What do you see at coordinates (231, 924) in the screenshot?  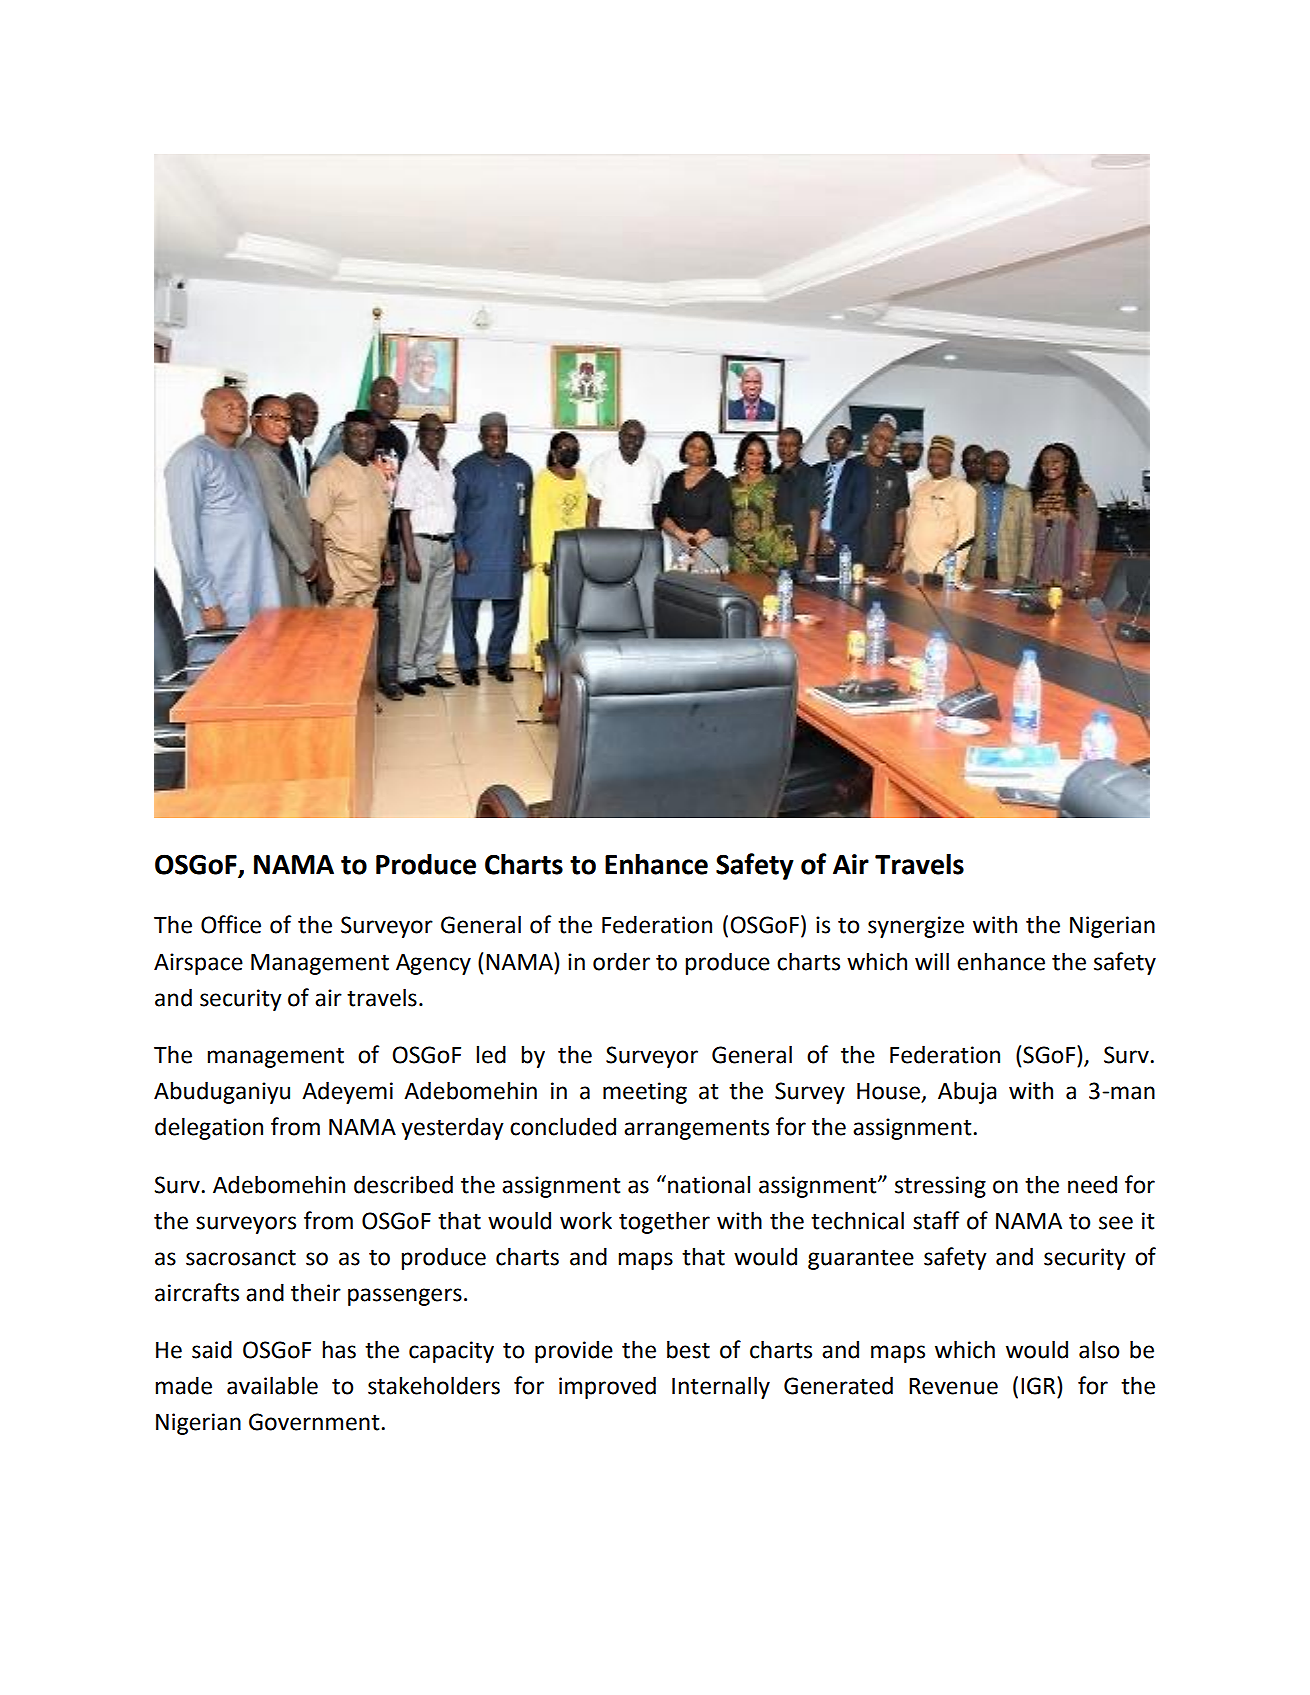 I see `Office` at bounding box center [231, 924].
